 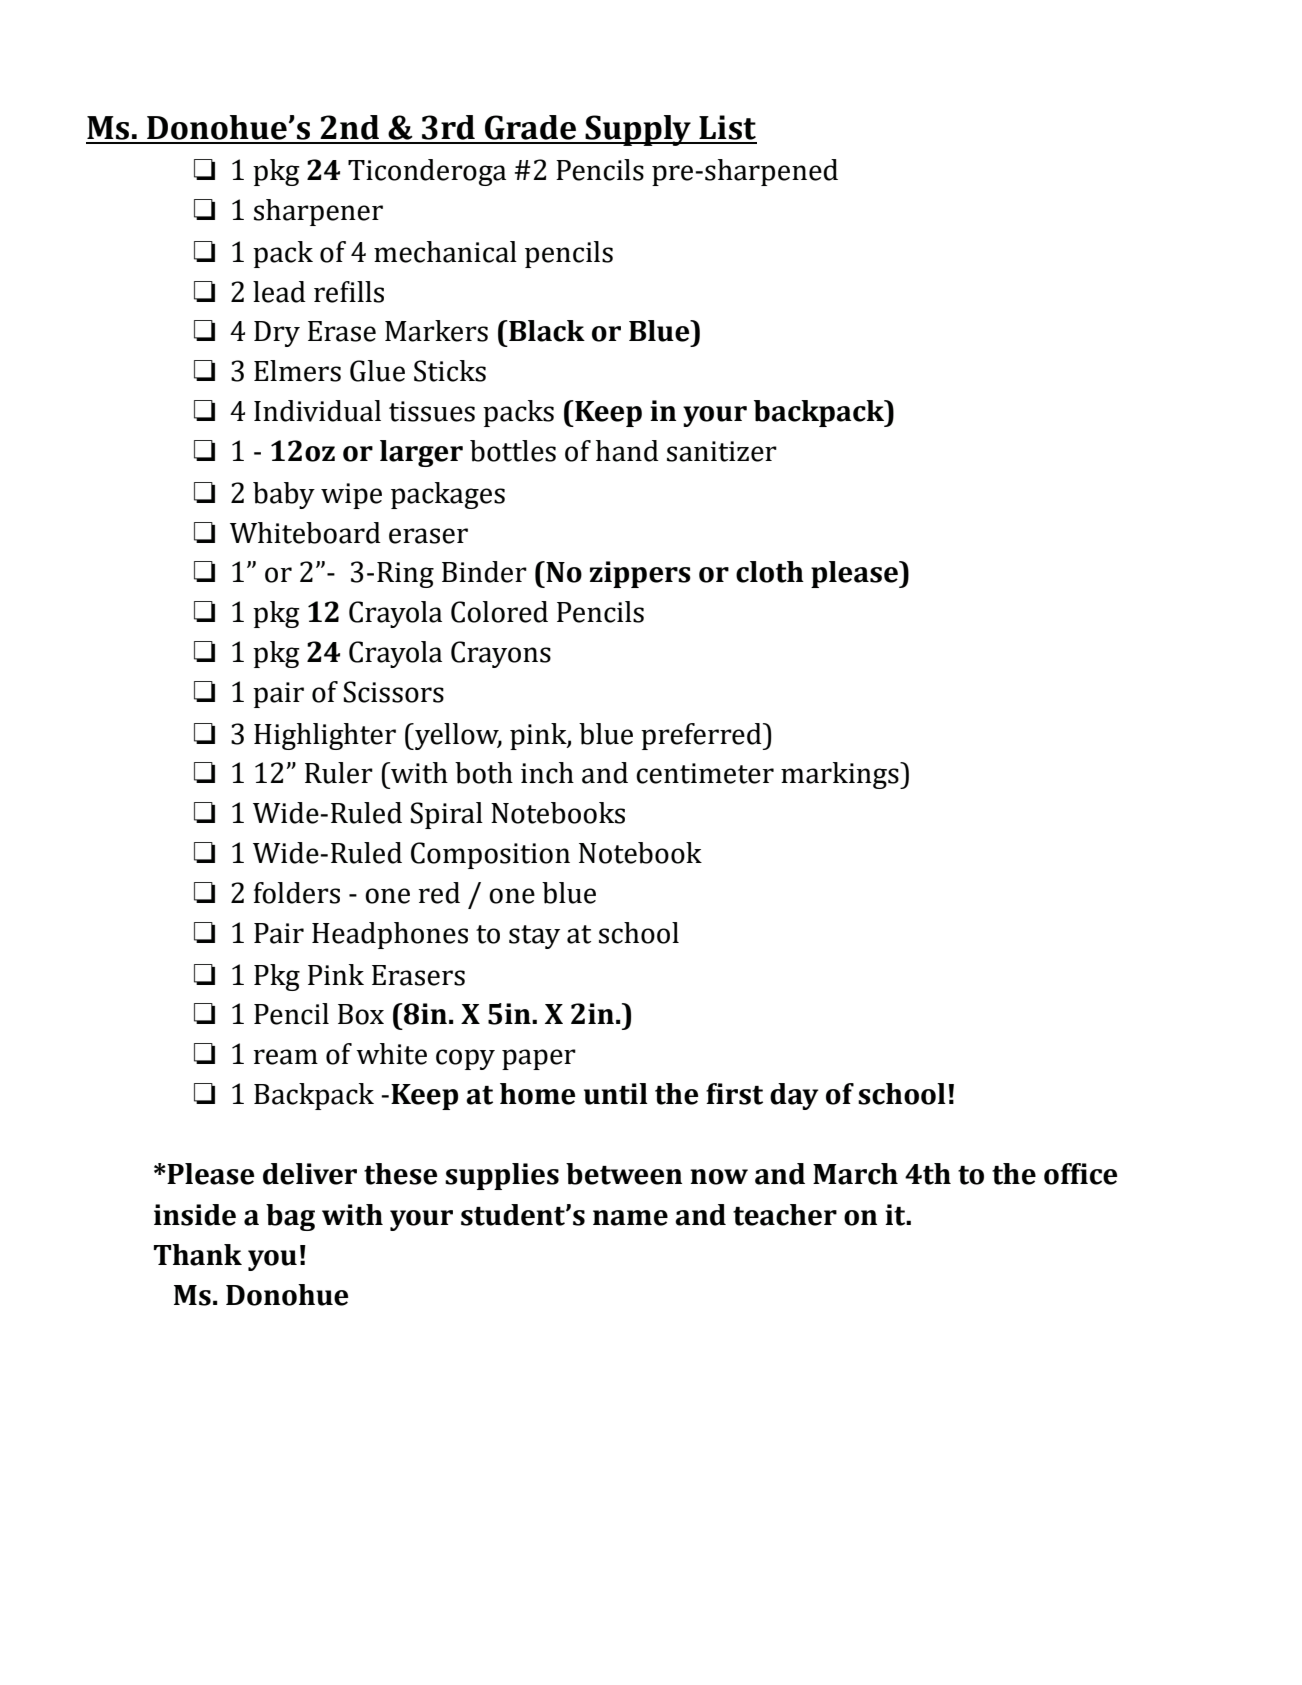 What do you see at coordinates (785, 1215) in the screenshot?
I see `teacher` at bounding box center [785, 1215].
